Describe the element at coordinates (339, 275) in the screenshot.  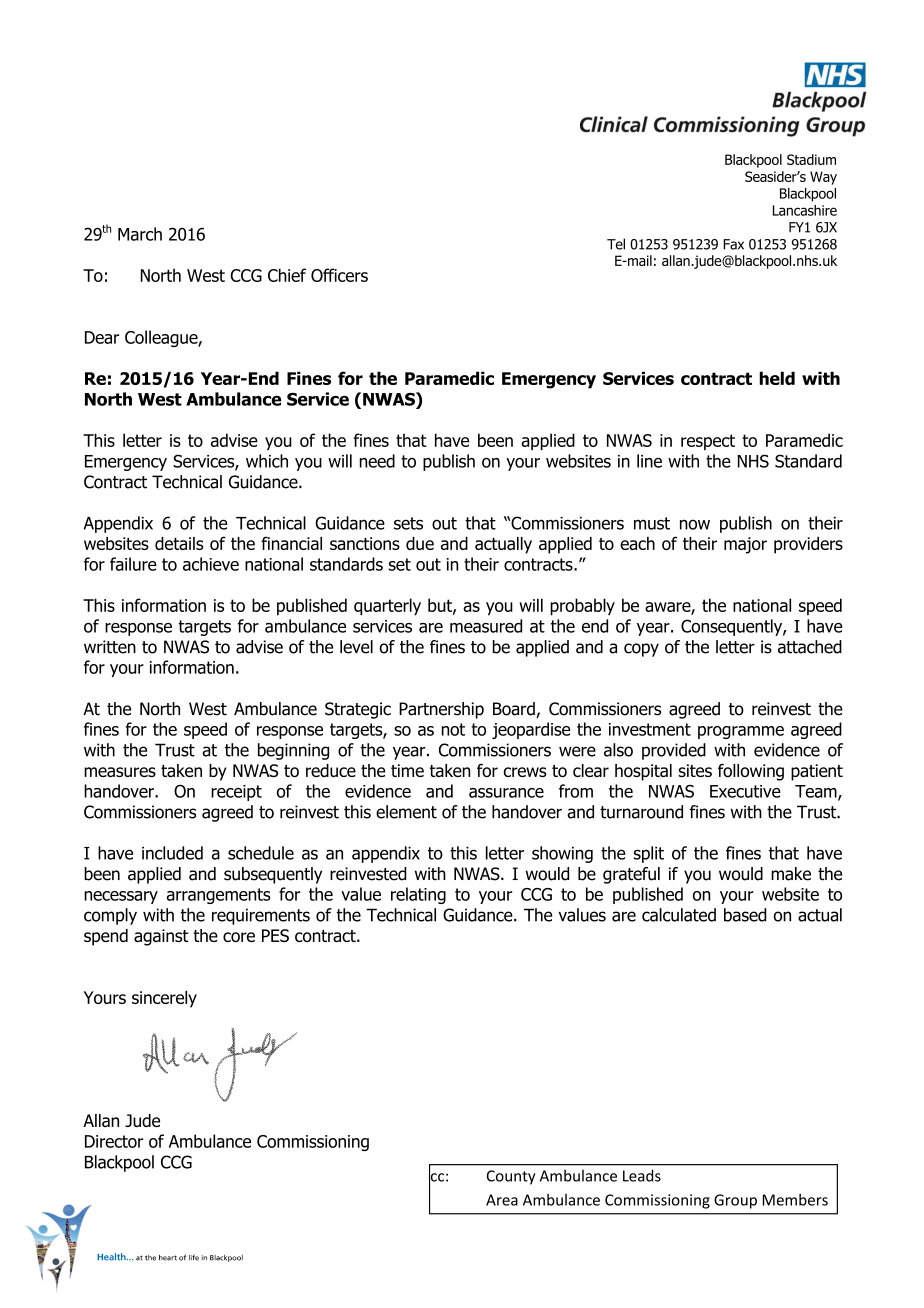
I see `Officers` at that location.
